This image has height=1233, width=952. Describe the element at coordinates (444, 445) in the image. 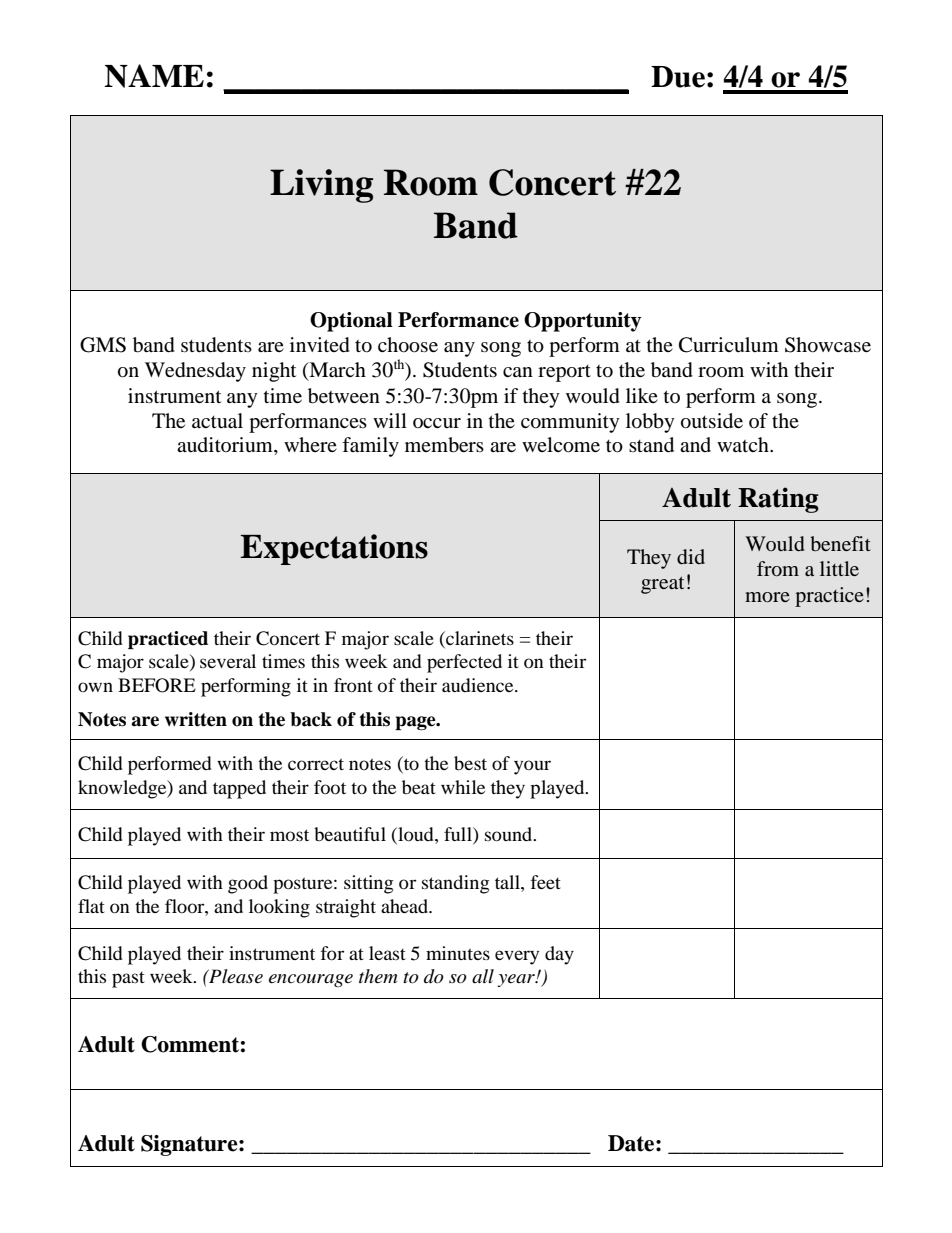

I see `members` at that location.
